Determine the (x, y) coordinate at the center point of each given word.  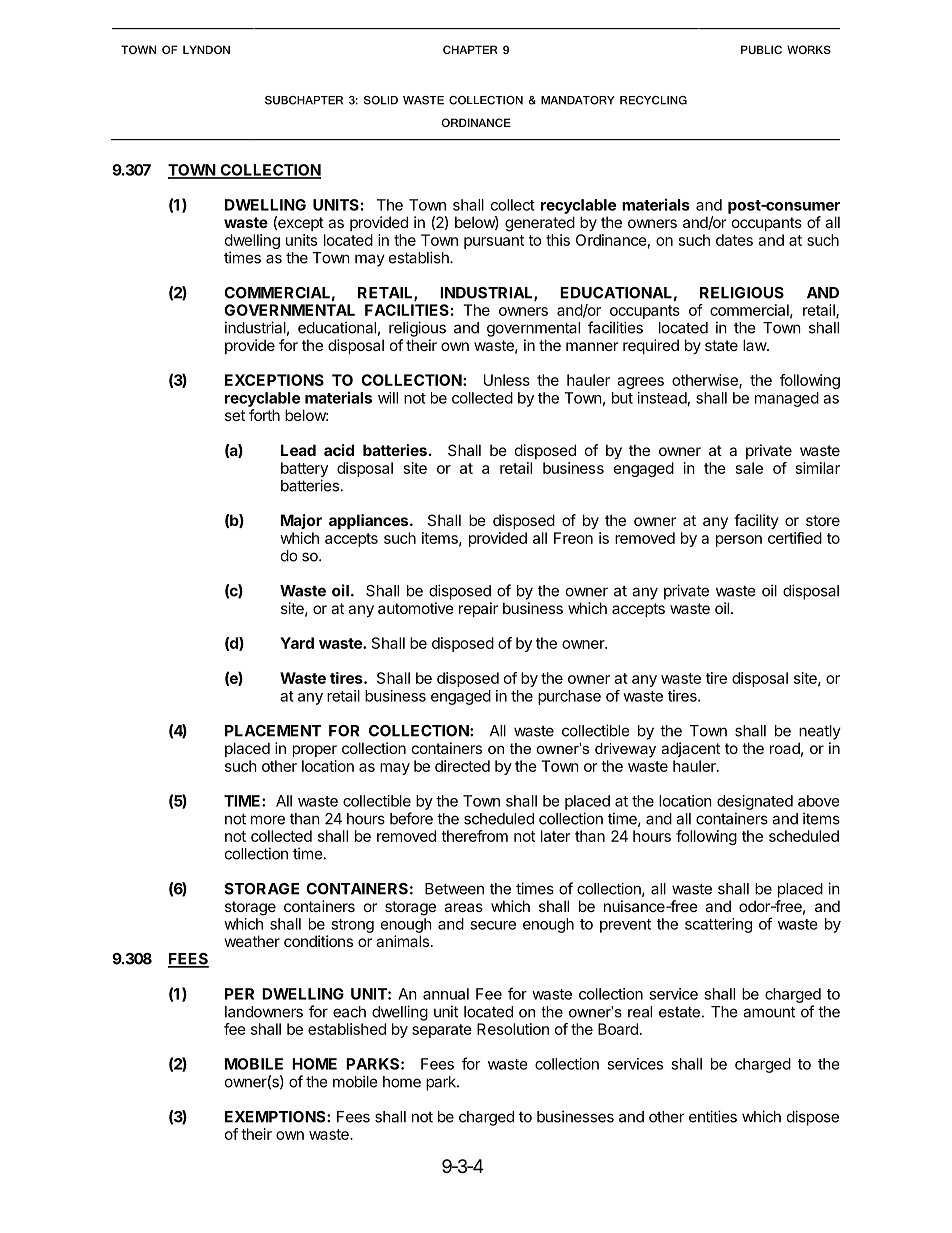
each (349, 1012)
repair (478, 609)
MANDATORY (578, 100)
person (739, 541)
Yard (297, 643)
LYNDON (206, 49)
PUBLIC (761, 49)
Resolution (513, 1029)
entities (713, 1116)
